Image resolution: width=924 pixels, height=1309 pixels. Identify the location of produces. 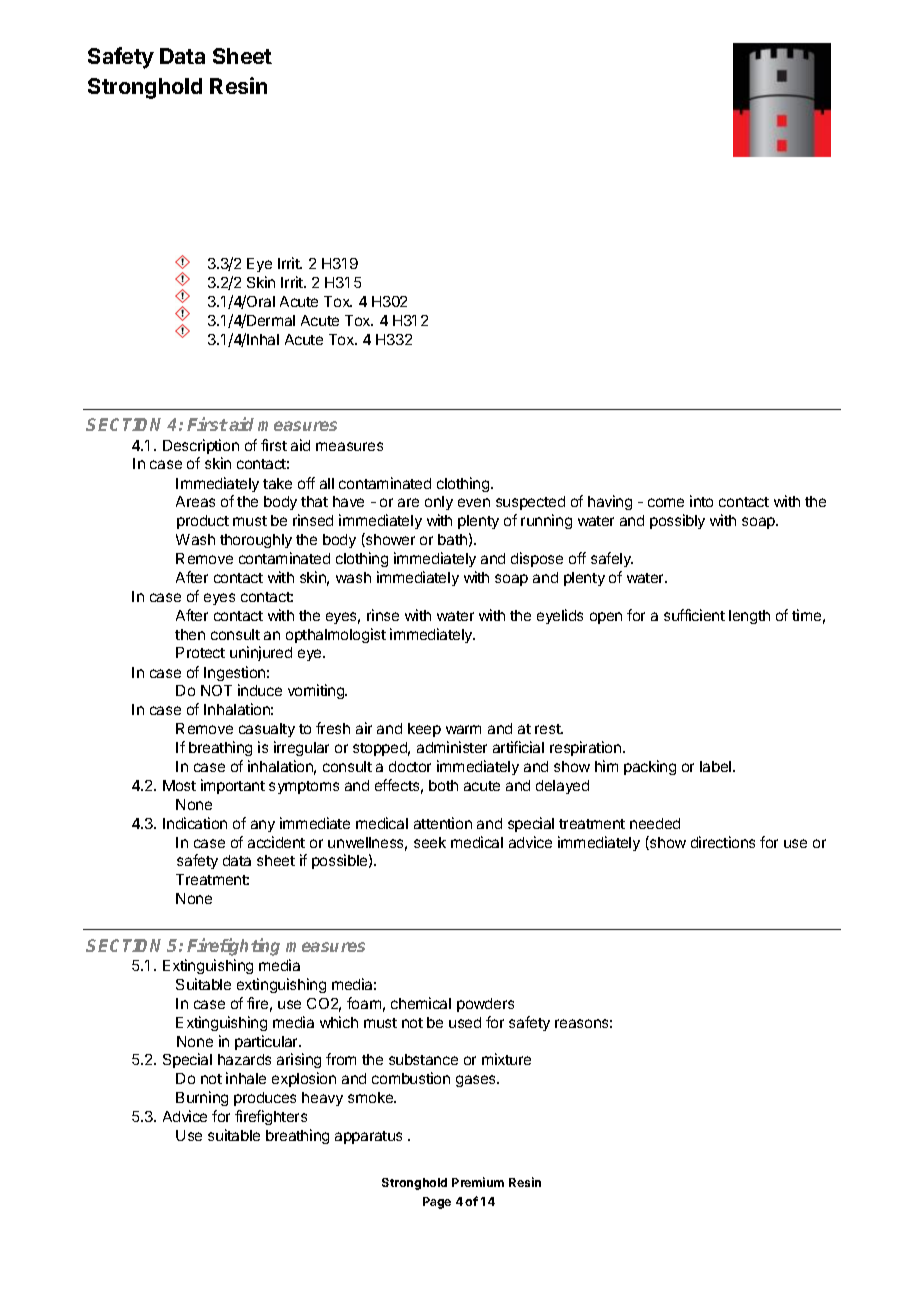
(265, 1099).
